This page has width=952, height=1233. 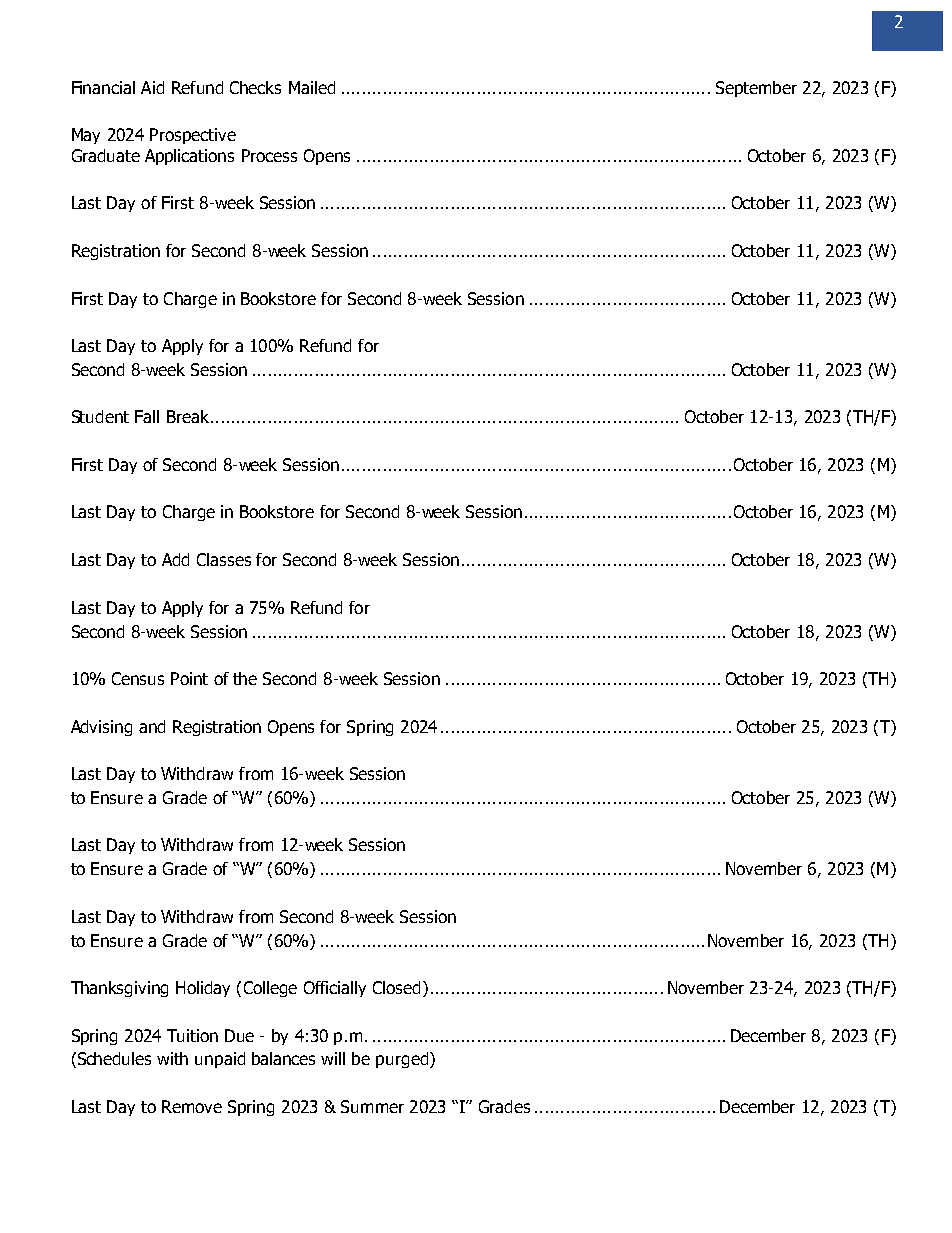 What do you see at coordinates (224, 559) in the page?
I see `Classes` at bounding box center [224, 559].
